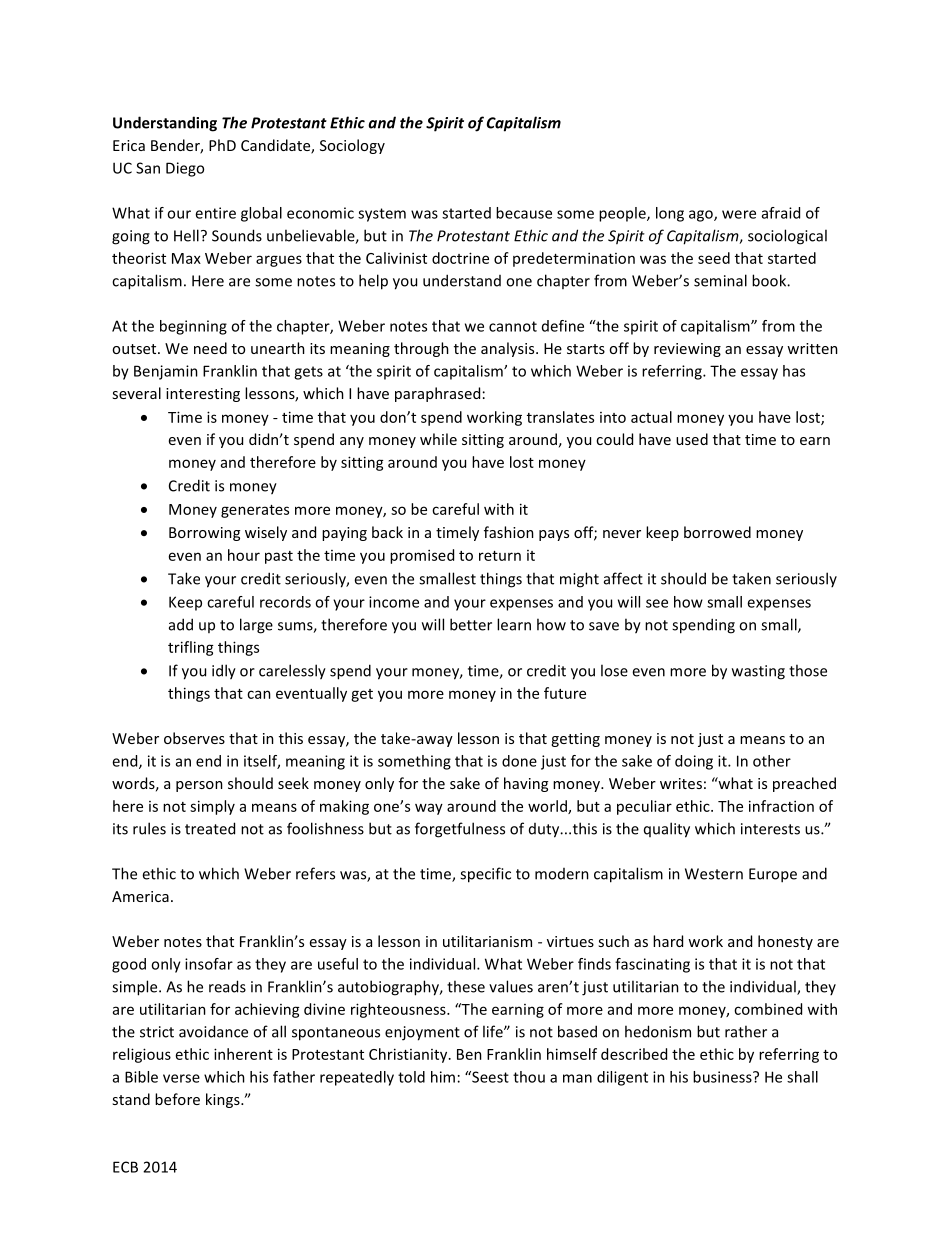  Describe the element at coordinates (485, 875) in the document. I see `specific` at that location.
